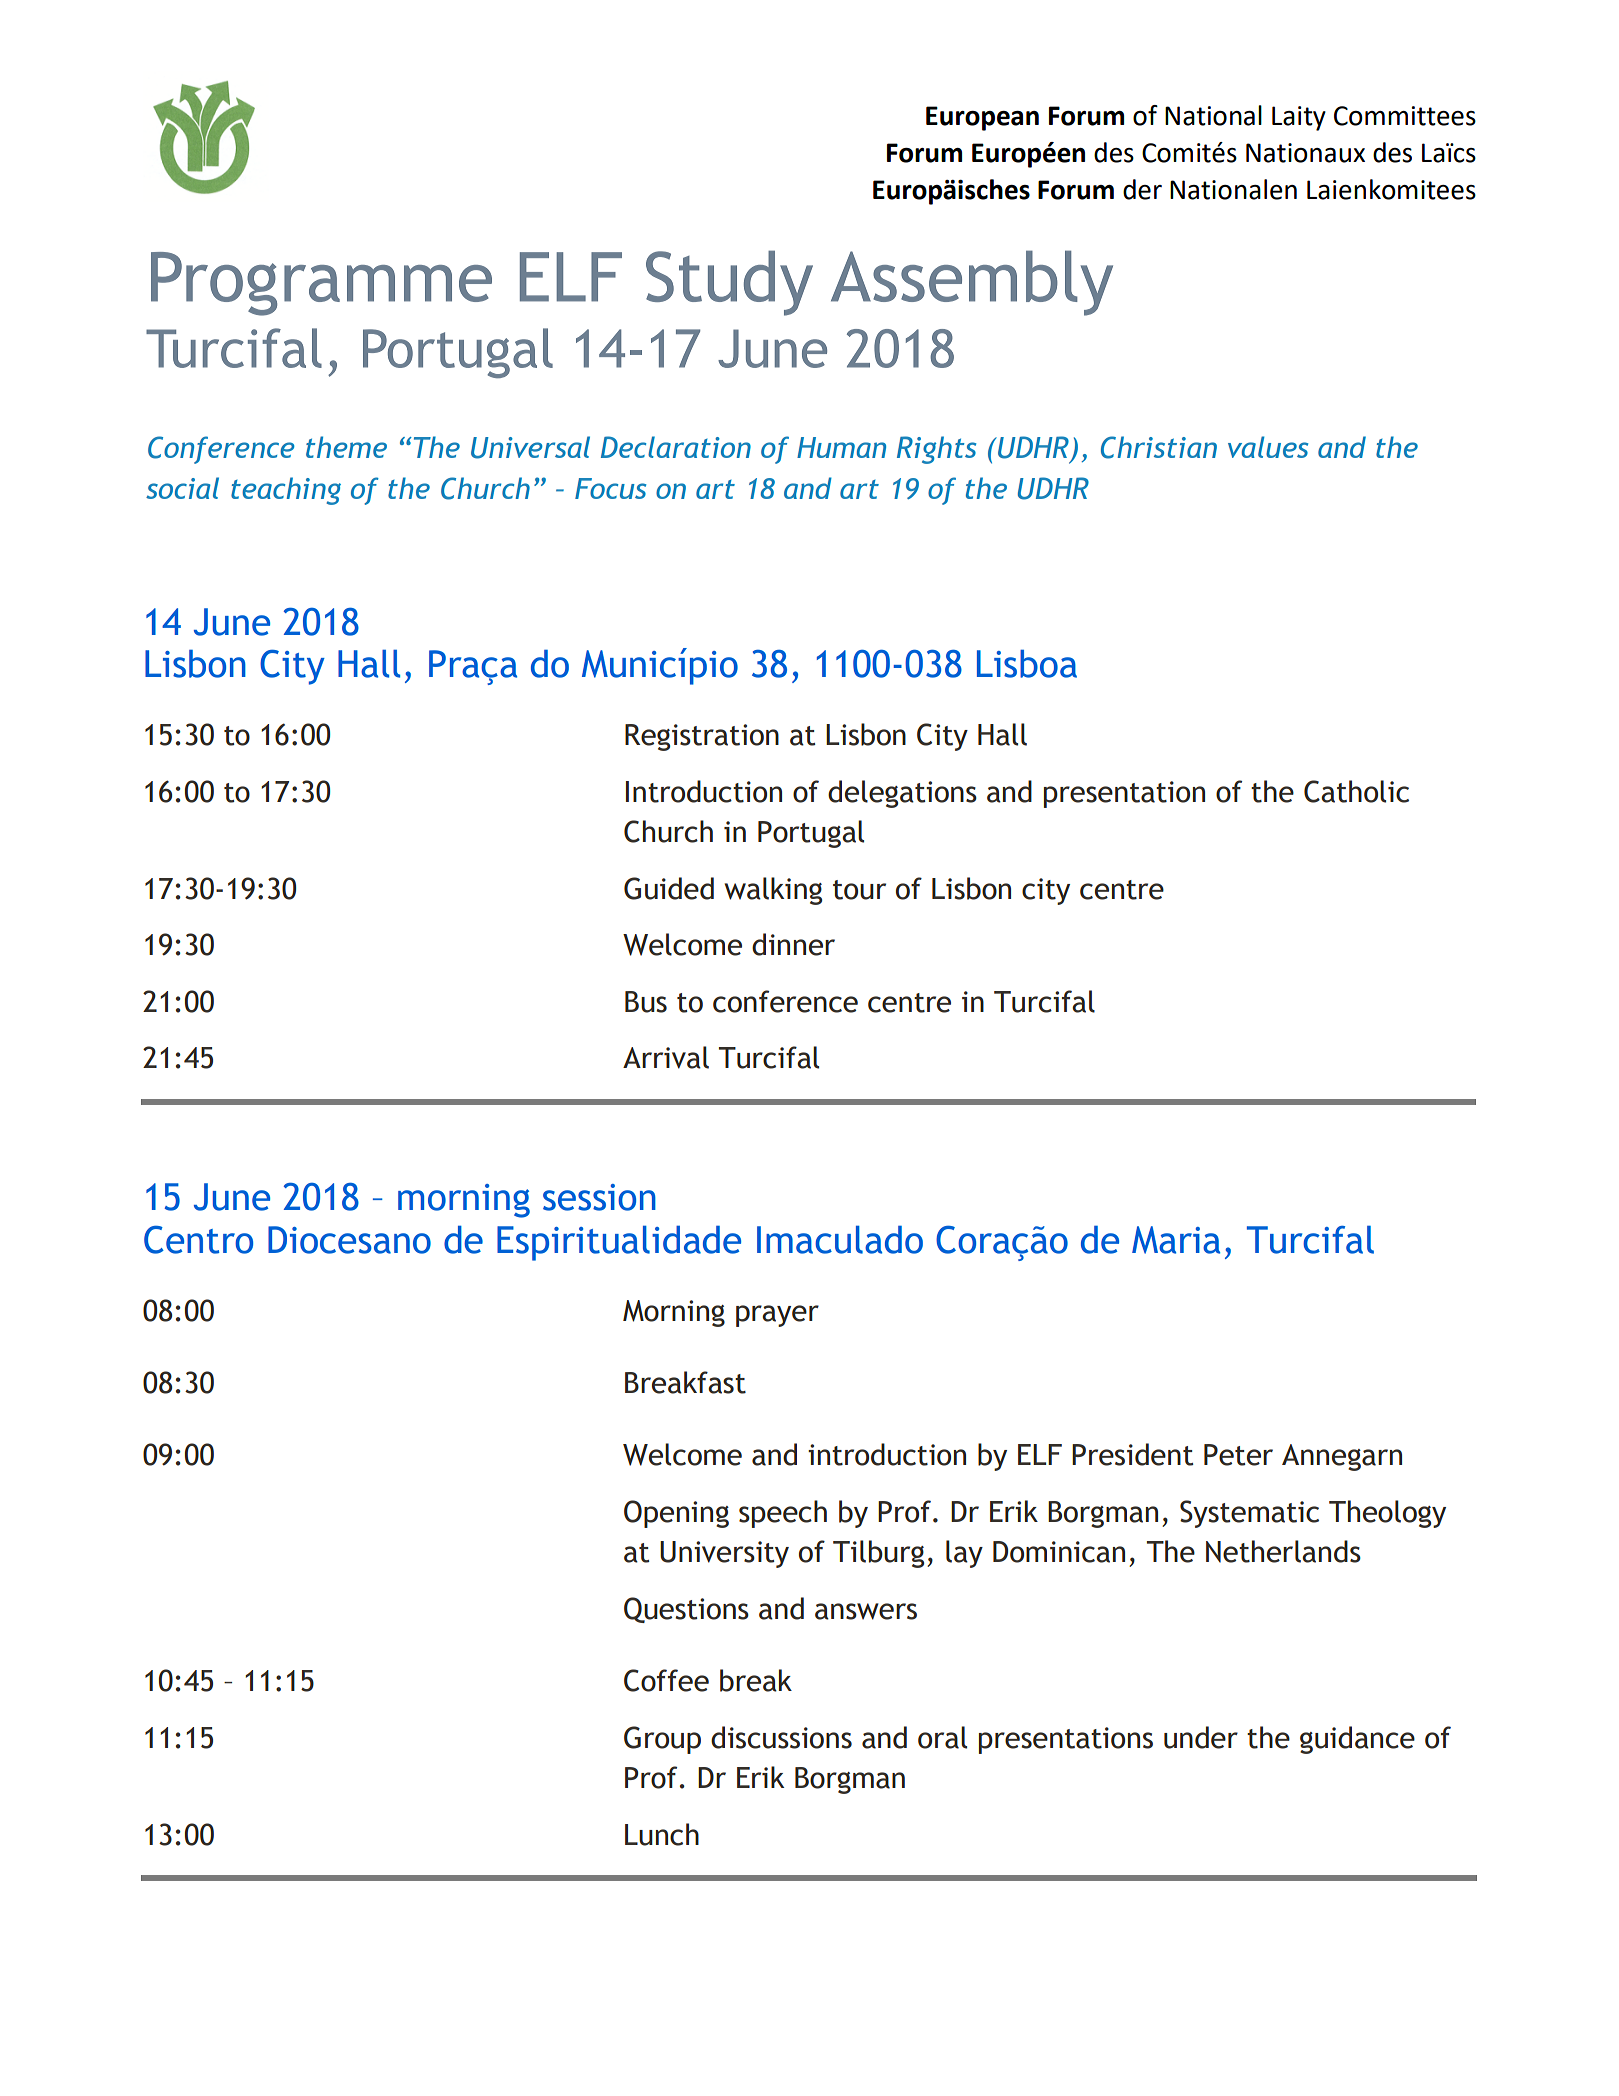 The height and width of the image is (2096, 1619). Describe the element at coordinates (286, 491) in the image. I see `teaching` at that location.
